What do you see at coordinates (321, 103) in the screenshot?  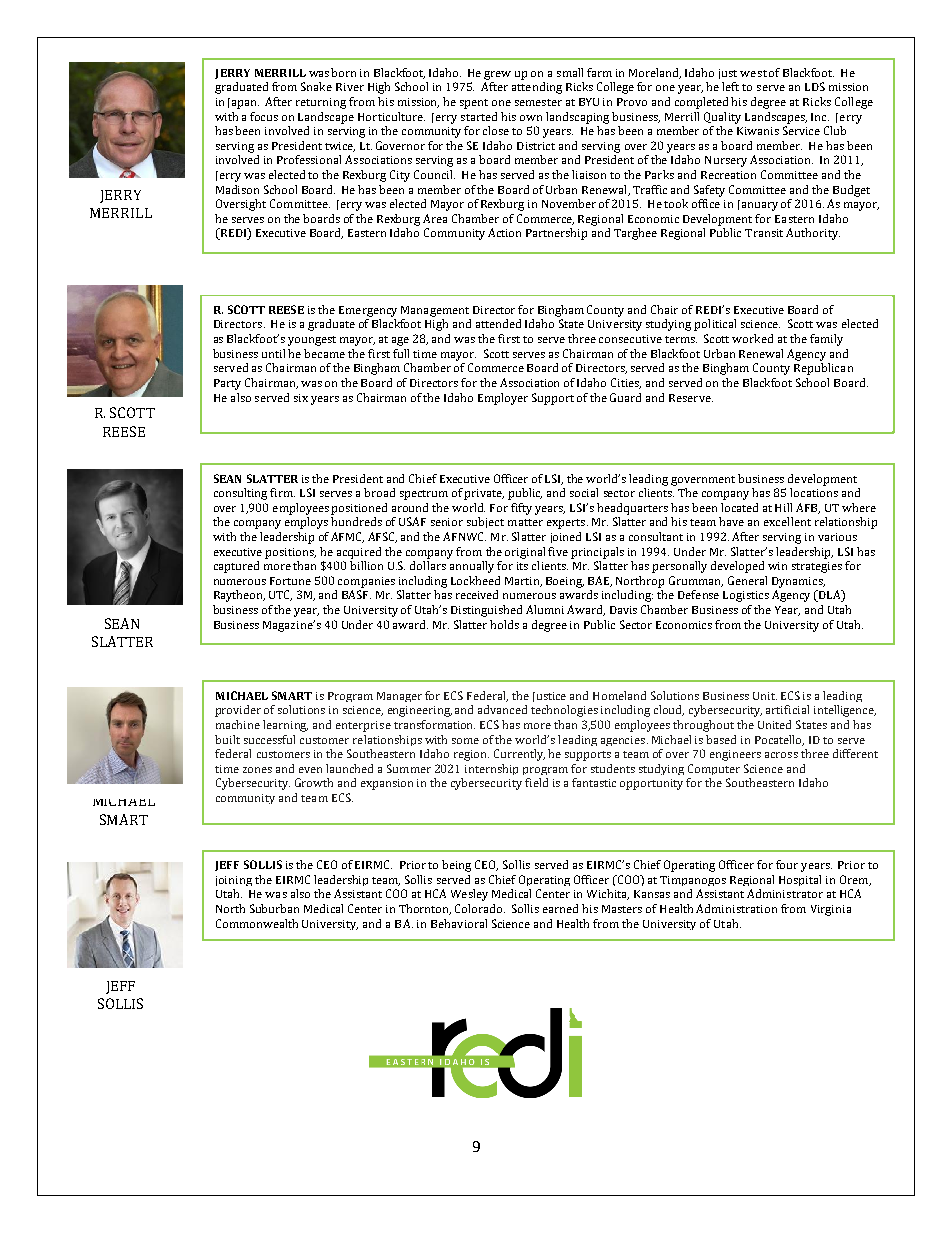 I see `returning` at bounding box center [321, 103].
